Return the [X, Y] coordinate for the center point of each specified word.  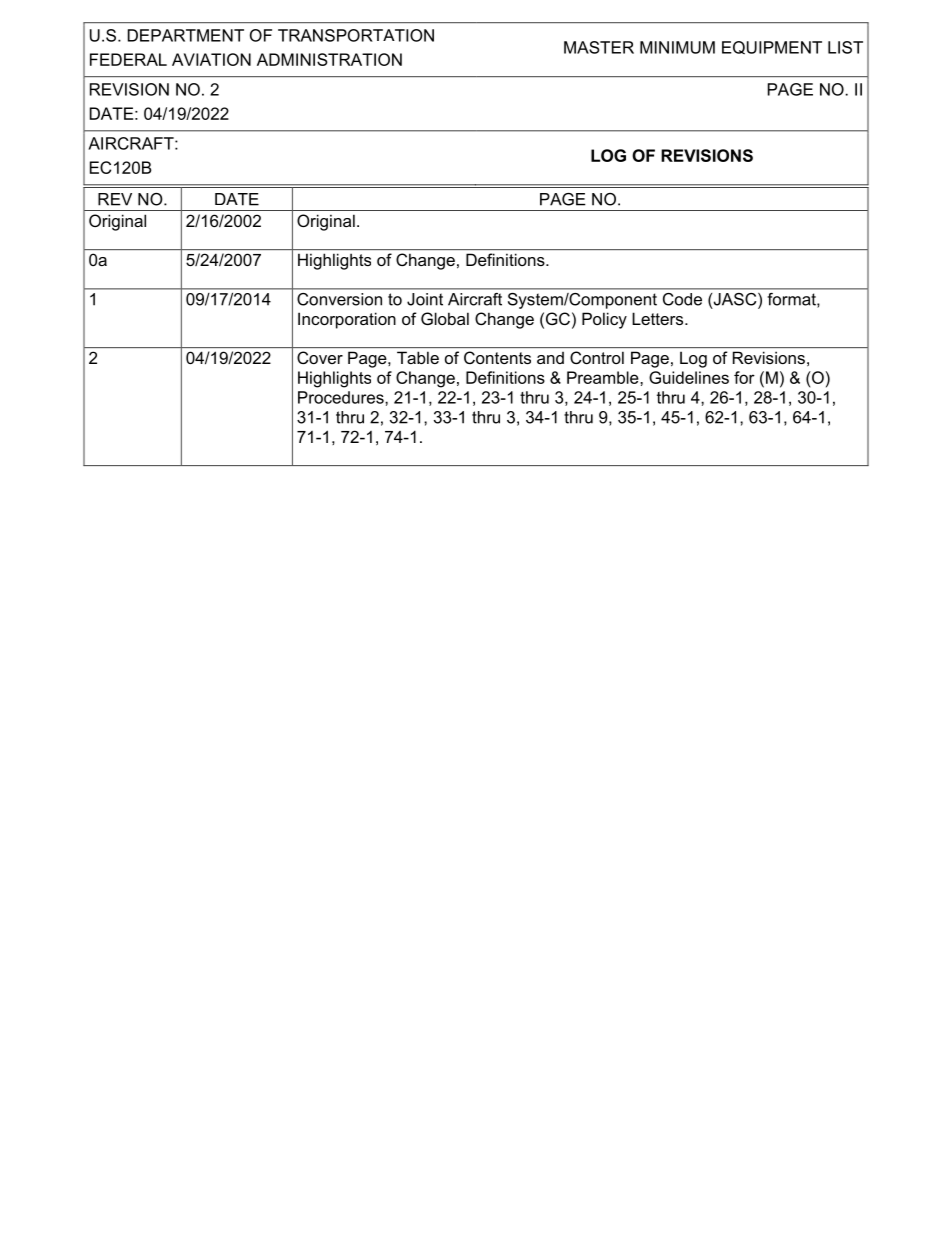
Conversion [339, 299]
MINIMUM [677, 47]
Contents [497, 357]
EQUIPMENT [772, 48]
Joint [425, 299]
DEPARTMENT [186, 35]
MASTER [599, 47]
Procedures [342, 397]
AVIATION [211, 59]
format [793, 299]
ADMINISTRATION [329, 59]
